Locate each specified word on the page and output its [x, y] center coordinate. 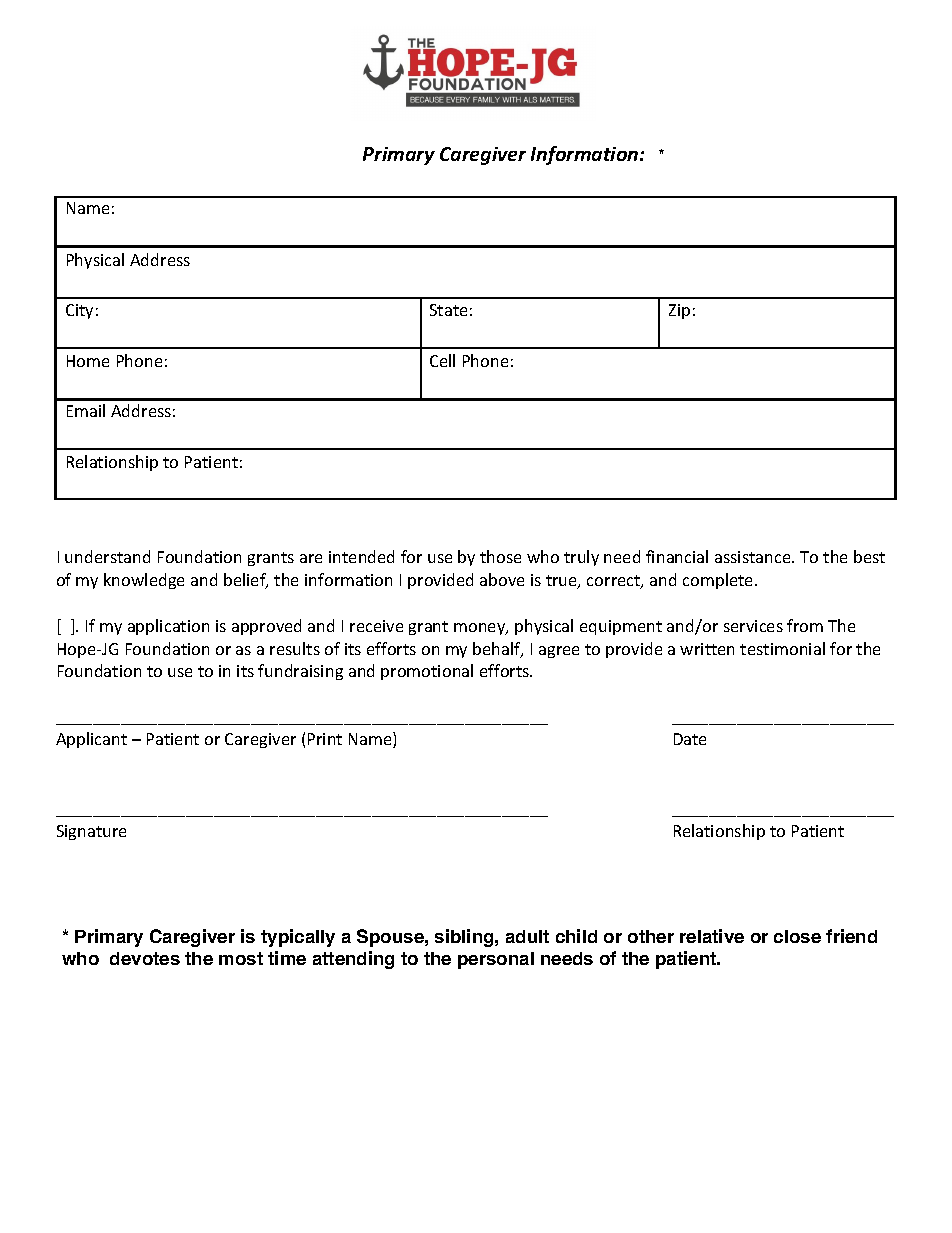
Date [690, 739]
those [500, 556]
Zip [679, 311]
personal [496, 960]
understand [107, 556]
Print [325, 739]
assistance [754, 557]
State [448, 310]
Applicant [91, 740]
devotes [145, 958]
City [79, 311]
